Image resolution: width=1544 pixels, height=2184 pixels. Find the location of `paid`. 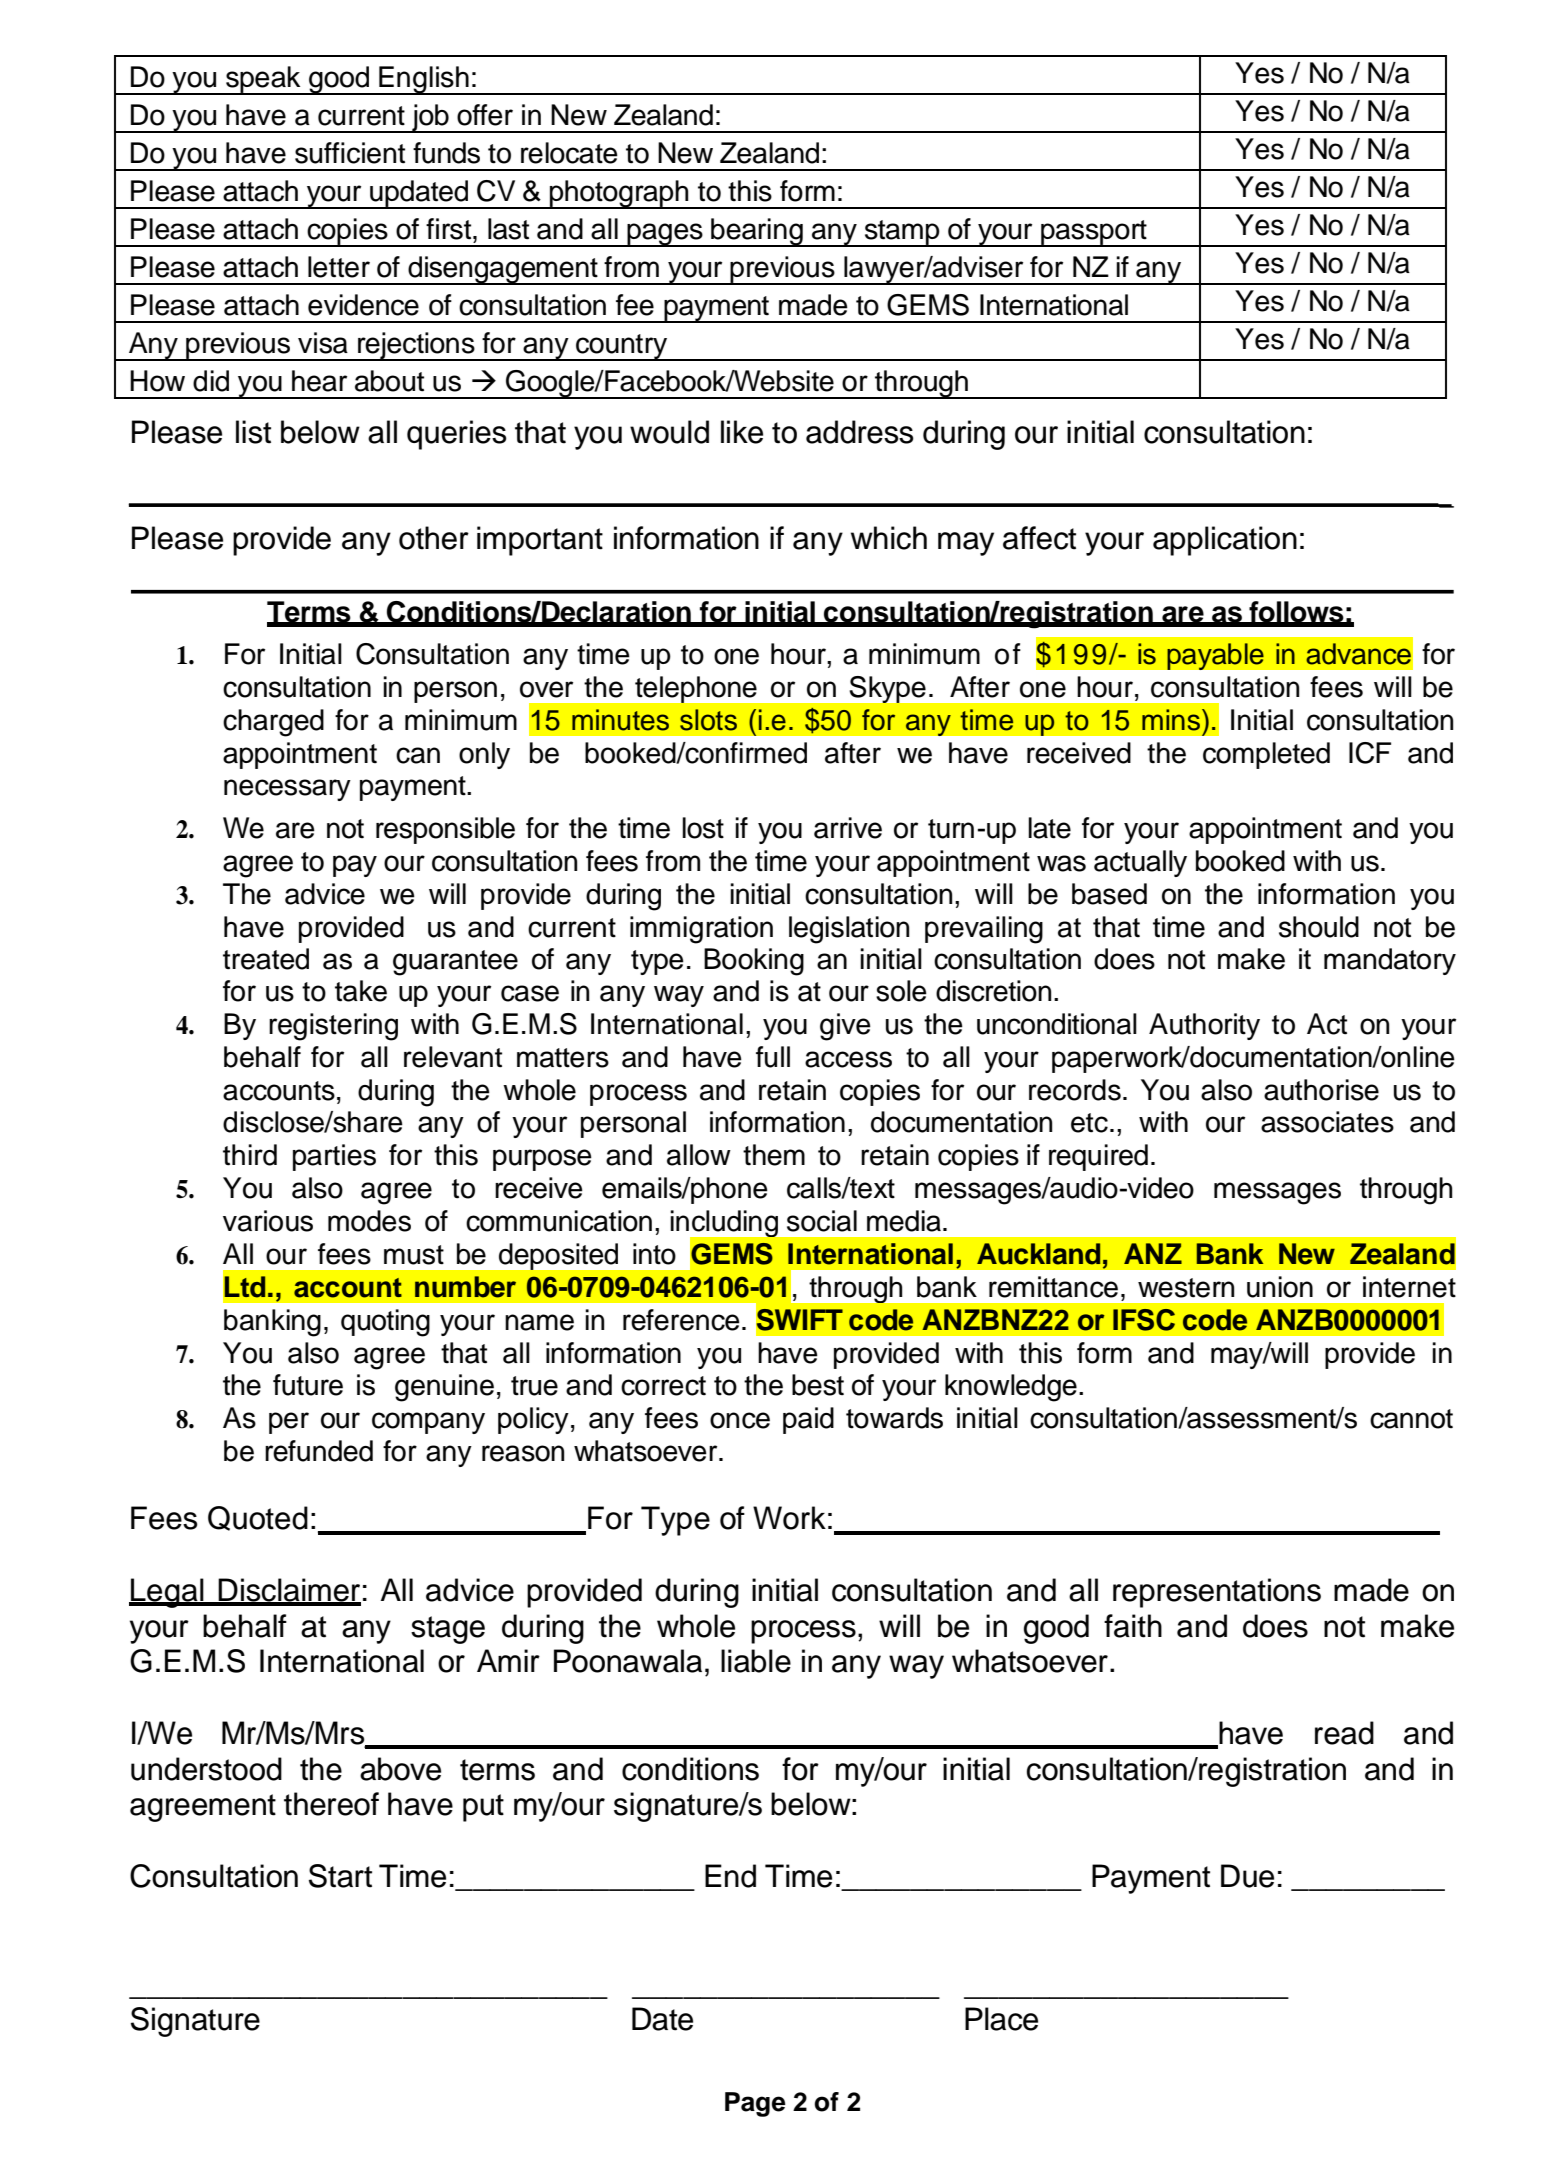

paid is located at coordinates (808, 1420).
